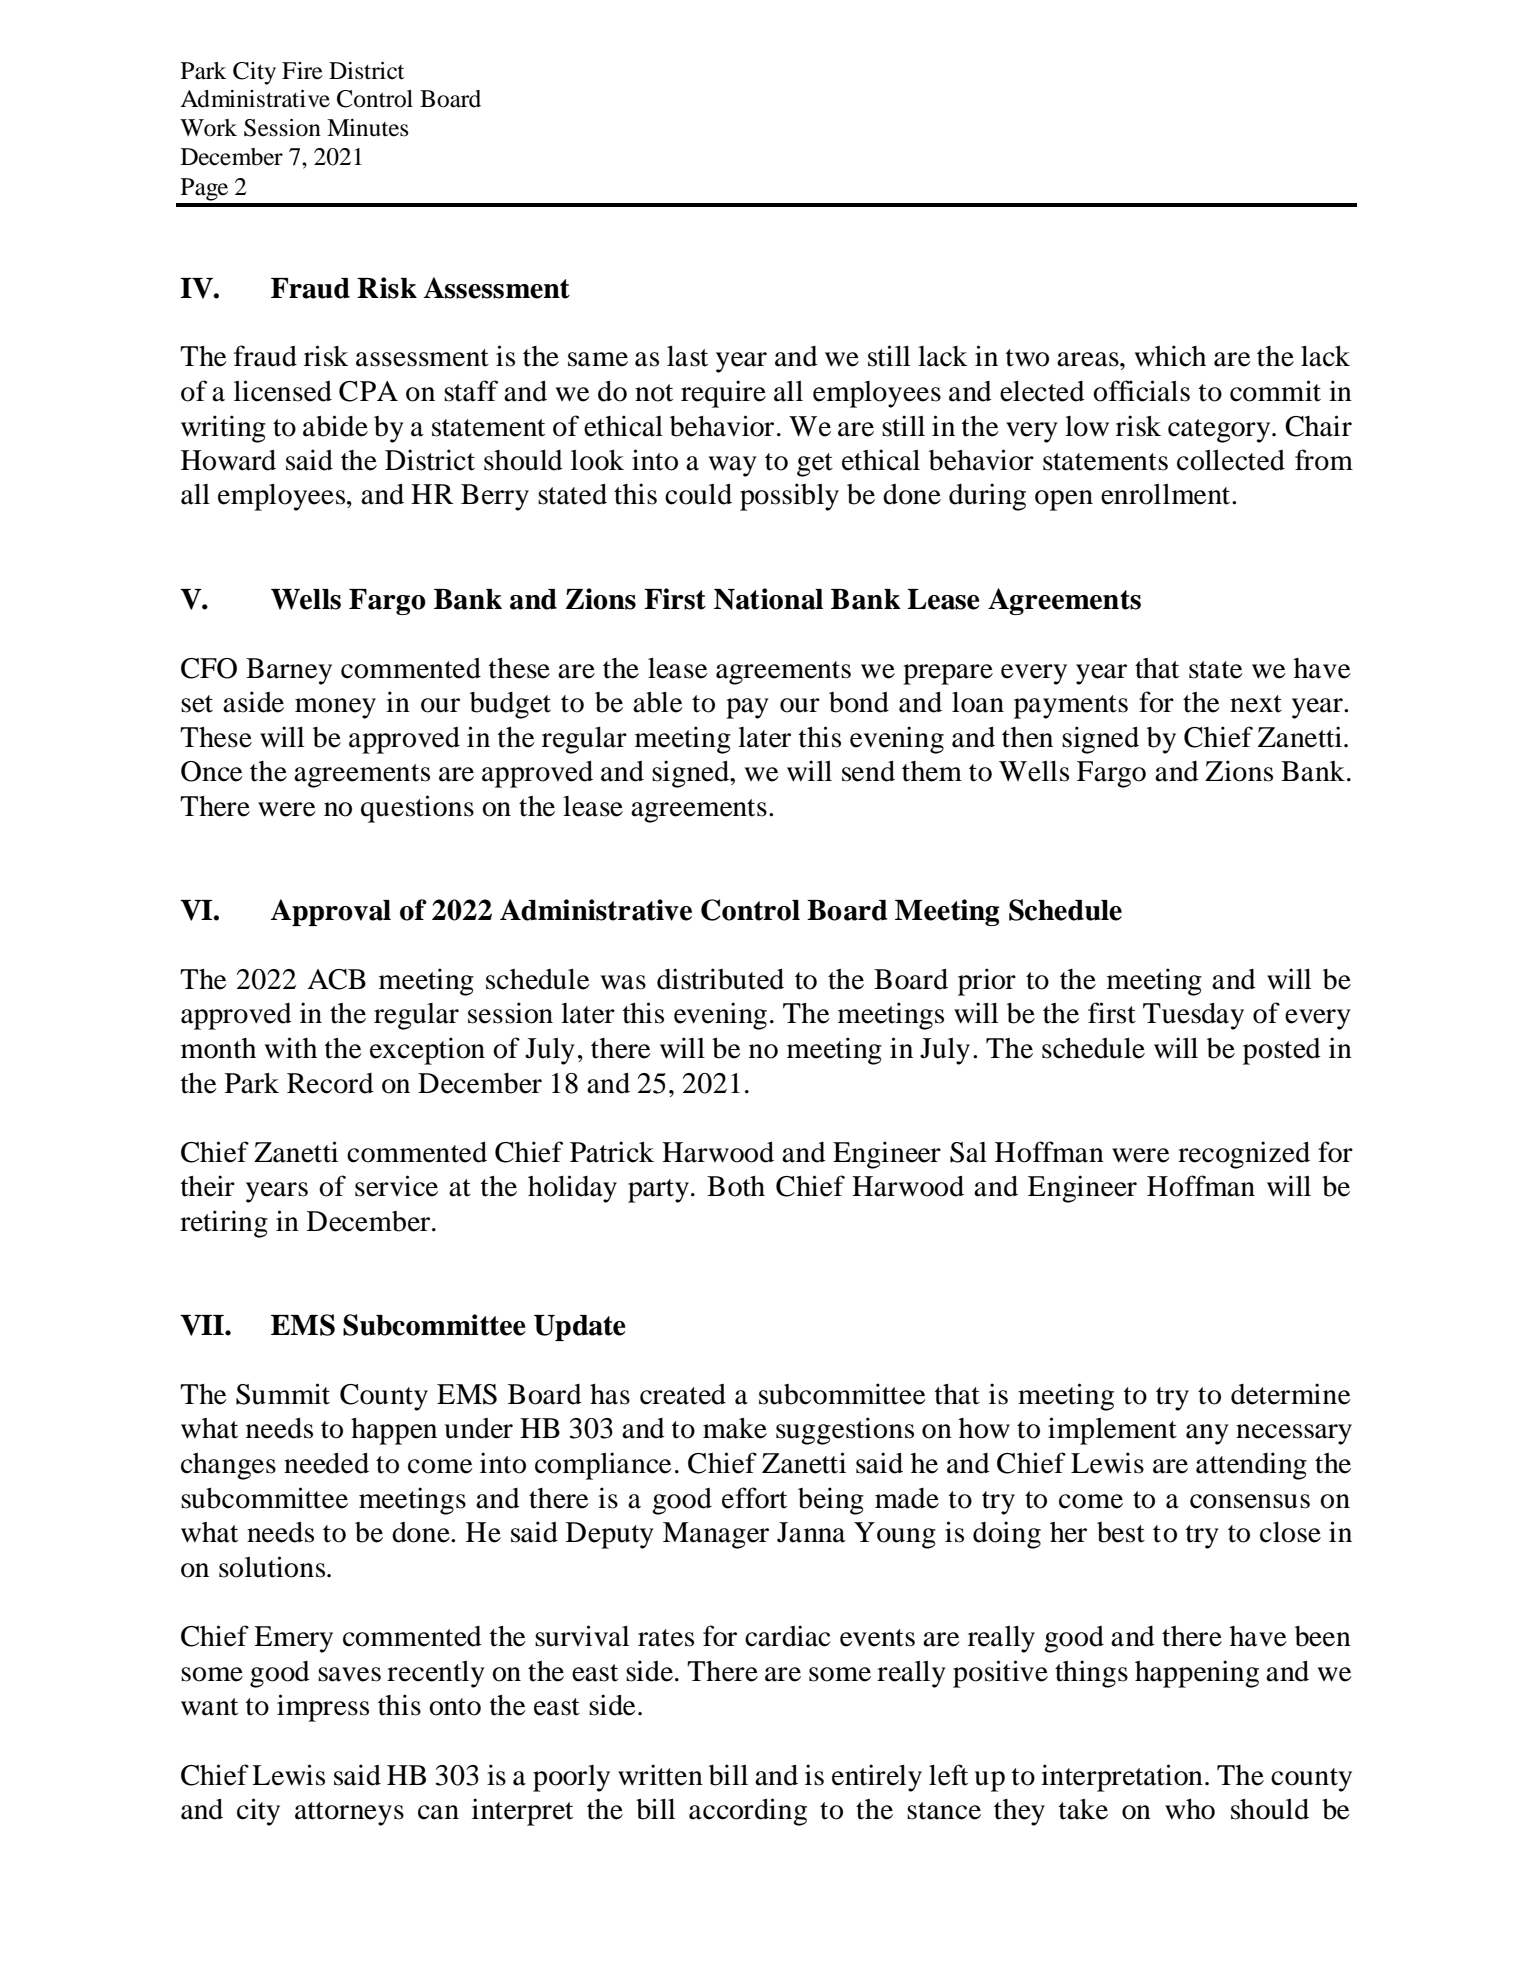  Describe the element at coordinates (687, 356) in the screenshot. I see `last` at that location.
